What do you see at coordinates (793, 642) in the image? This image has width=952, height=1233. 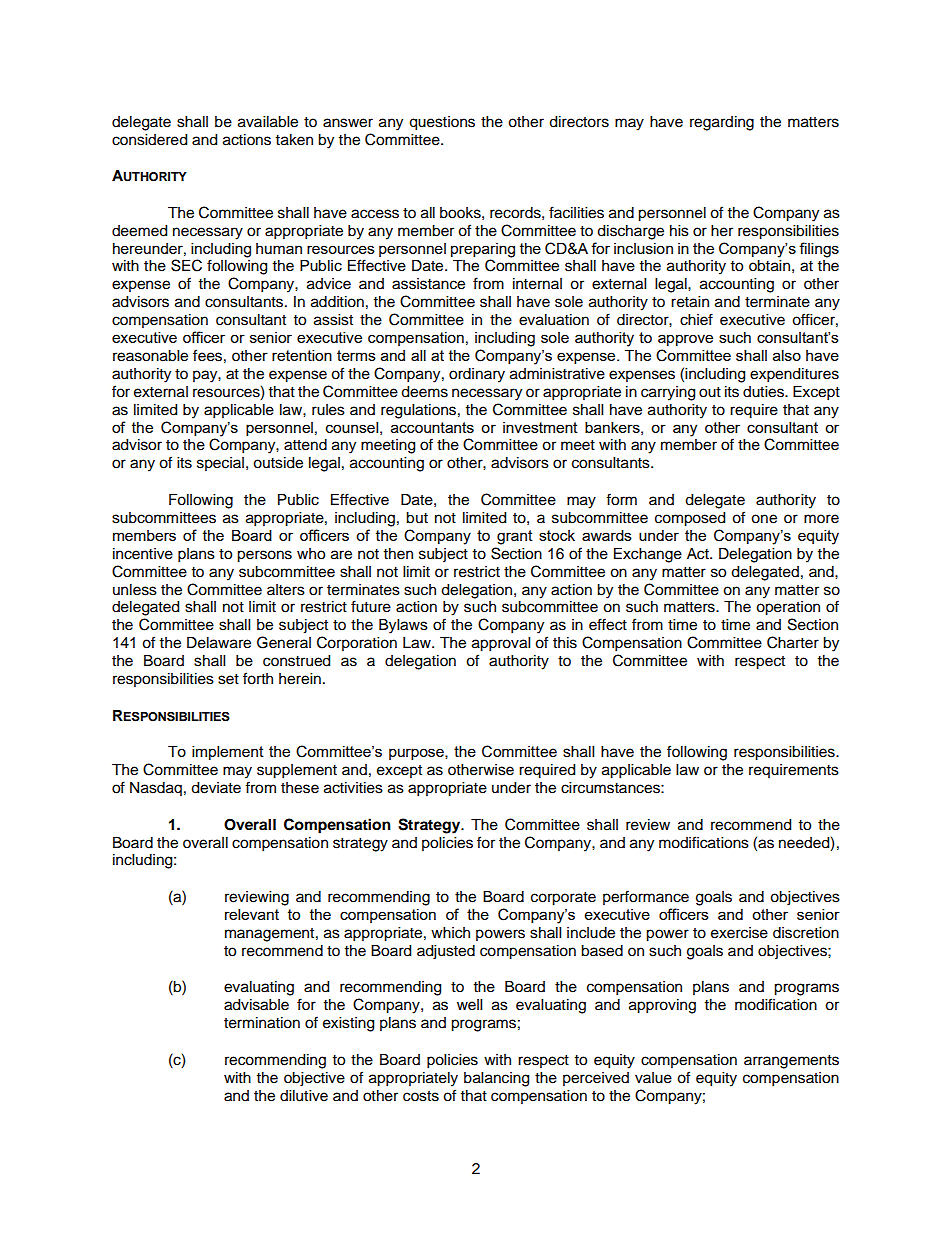 I see `Charter` at bounding box center [793, 642].
